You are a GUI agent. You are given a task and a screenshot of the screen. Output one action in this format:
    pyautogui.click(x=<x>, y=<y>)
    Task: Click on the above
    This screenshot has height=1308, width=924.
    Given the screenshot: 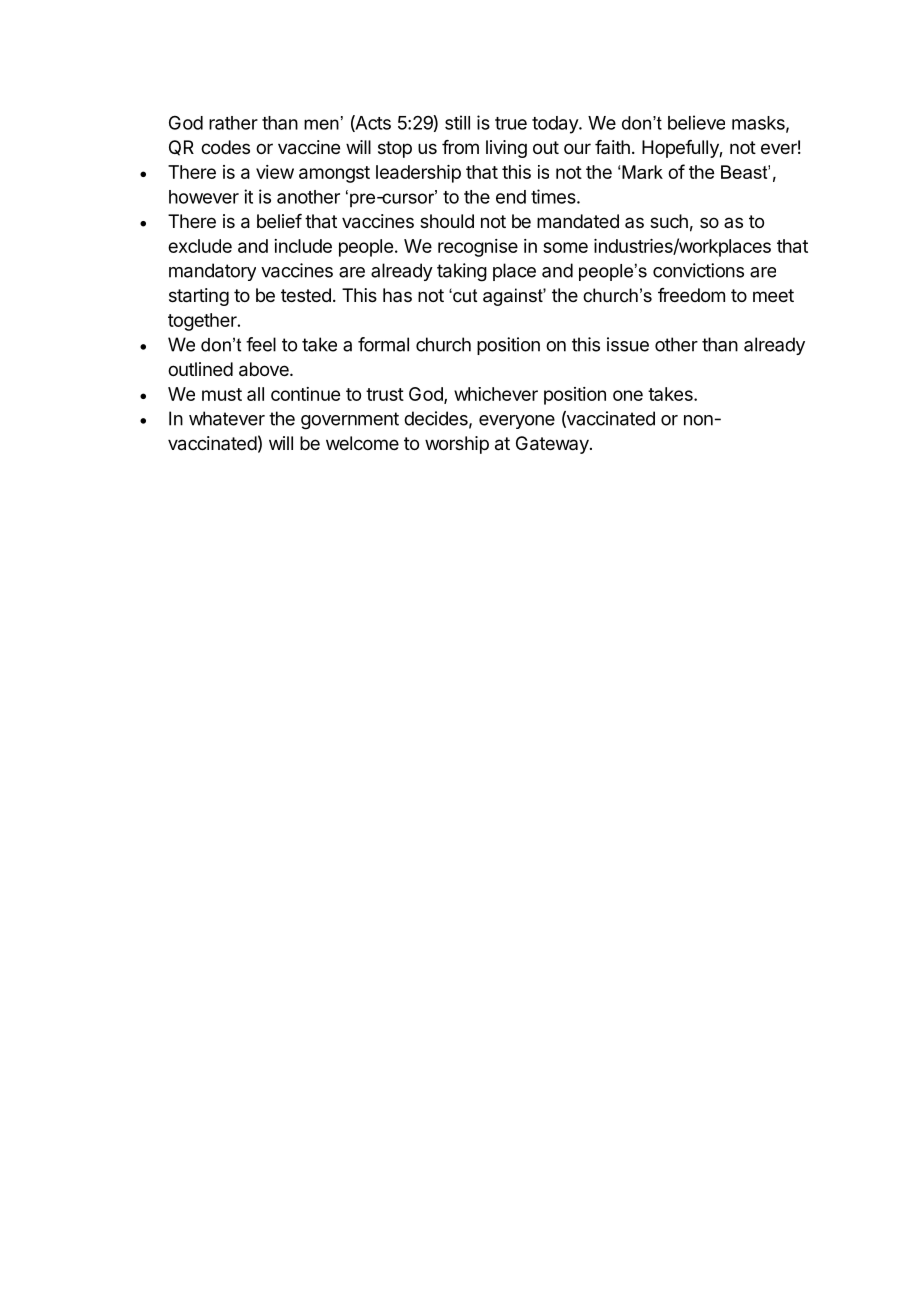 What is the action you would take?
    pyautogui.click(x=265, y=369)
